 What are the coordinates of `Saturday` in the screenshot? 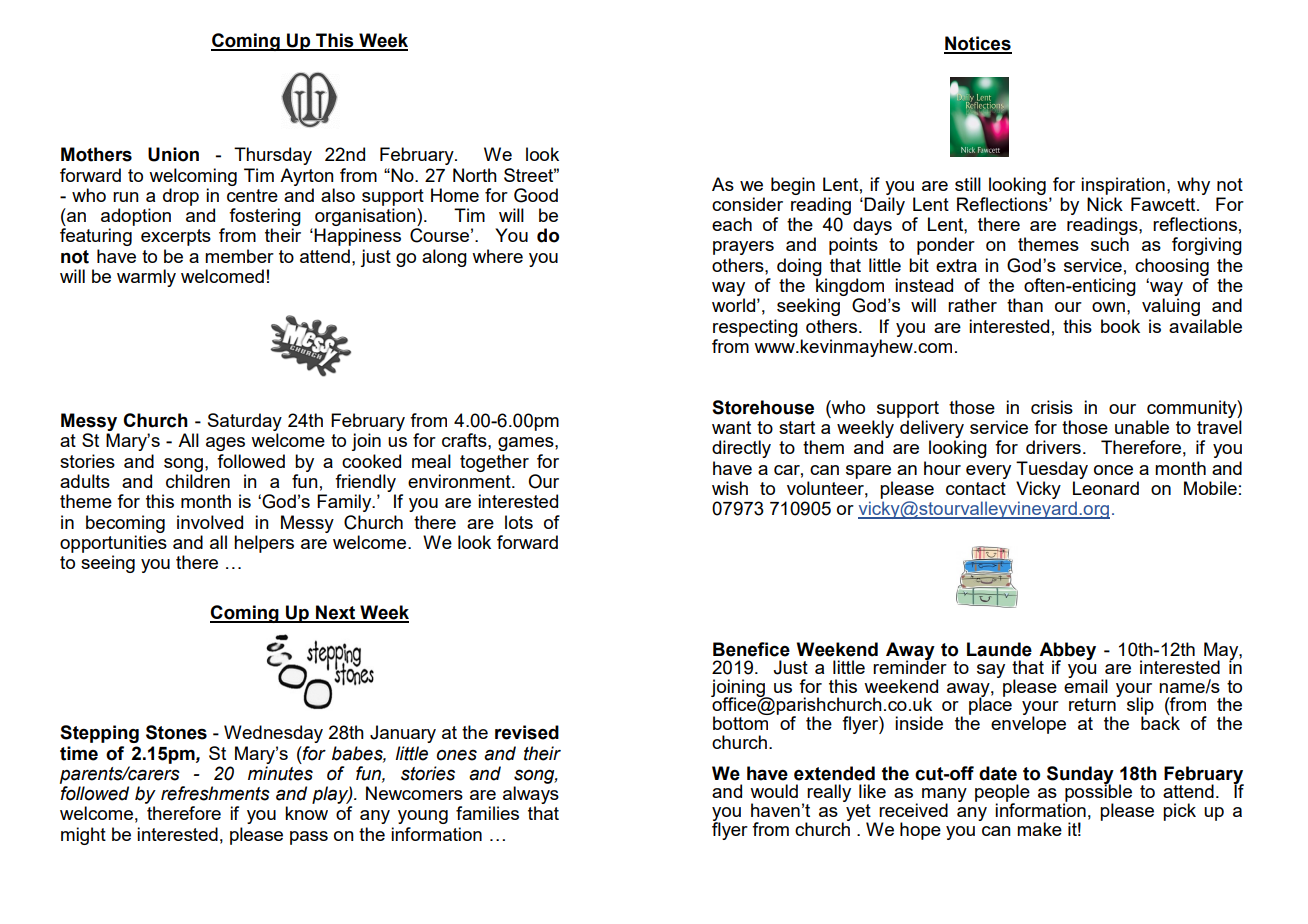 It's located at (245, 422).
